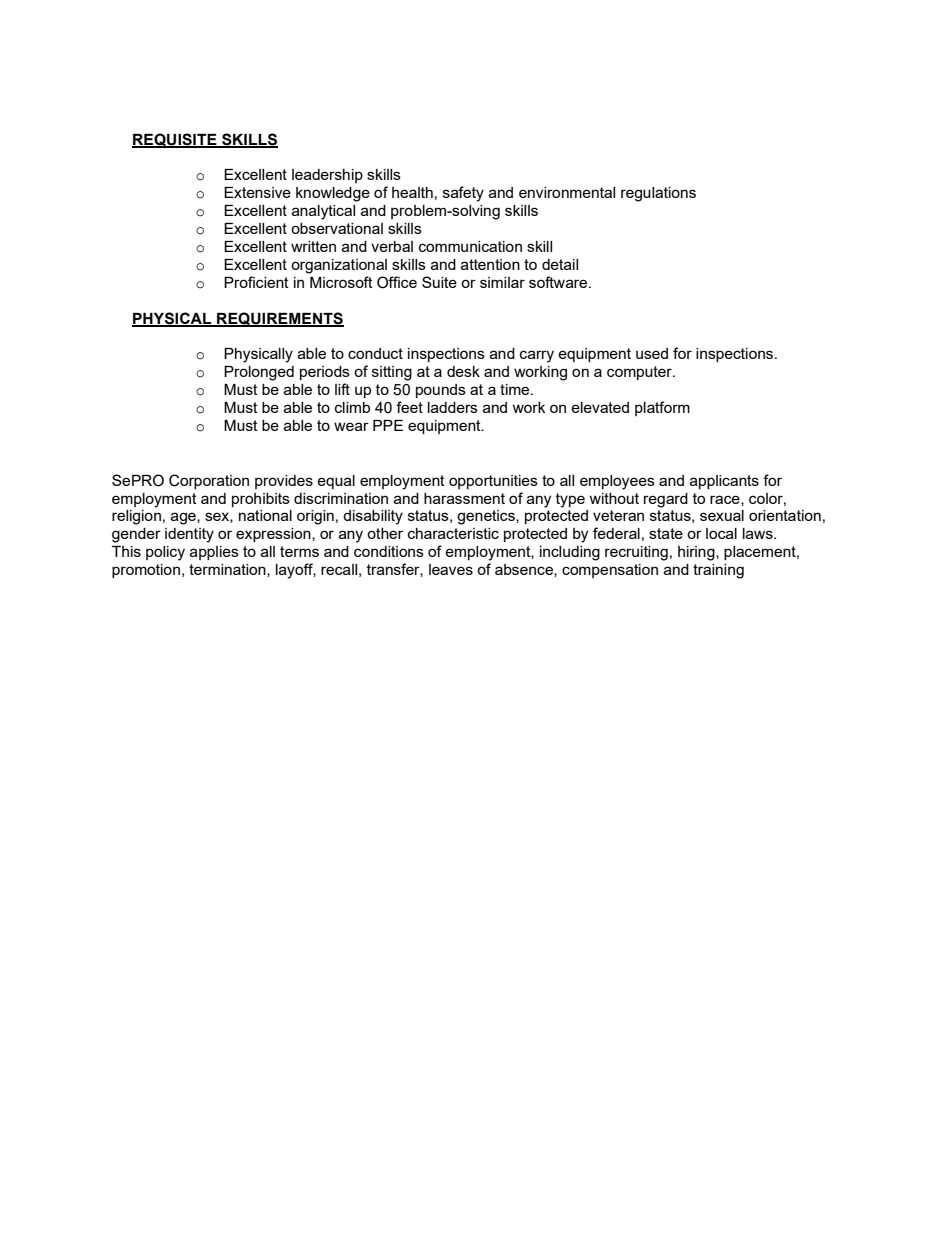  I want to click on Suite, so click(439, 282).
